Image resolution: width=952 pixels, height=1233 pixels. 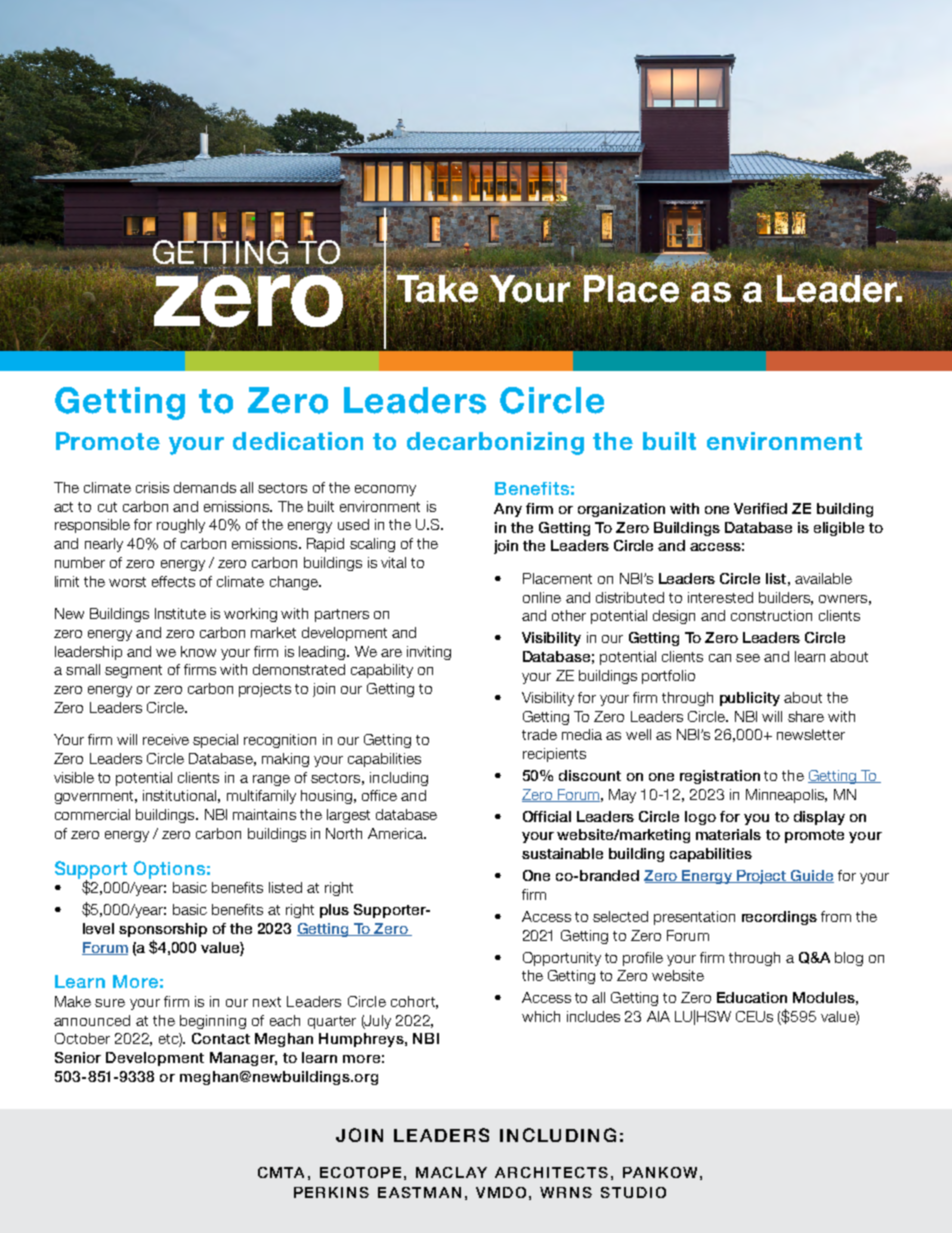 I want to click on which, so click(x=541, y=1016).
